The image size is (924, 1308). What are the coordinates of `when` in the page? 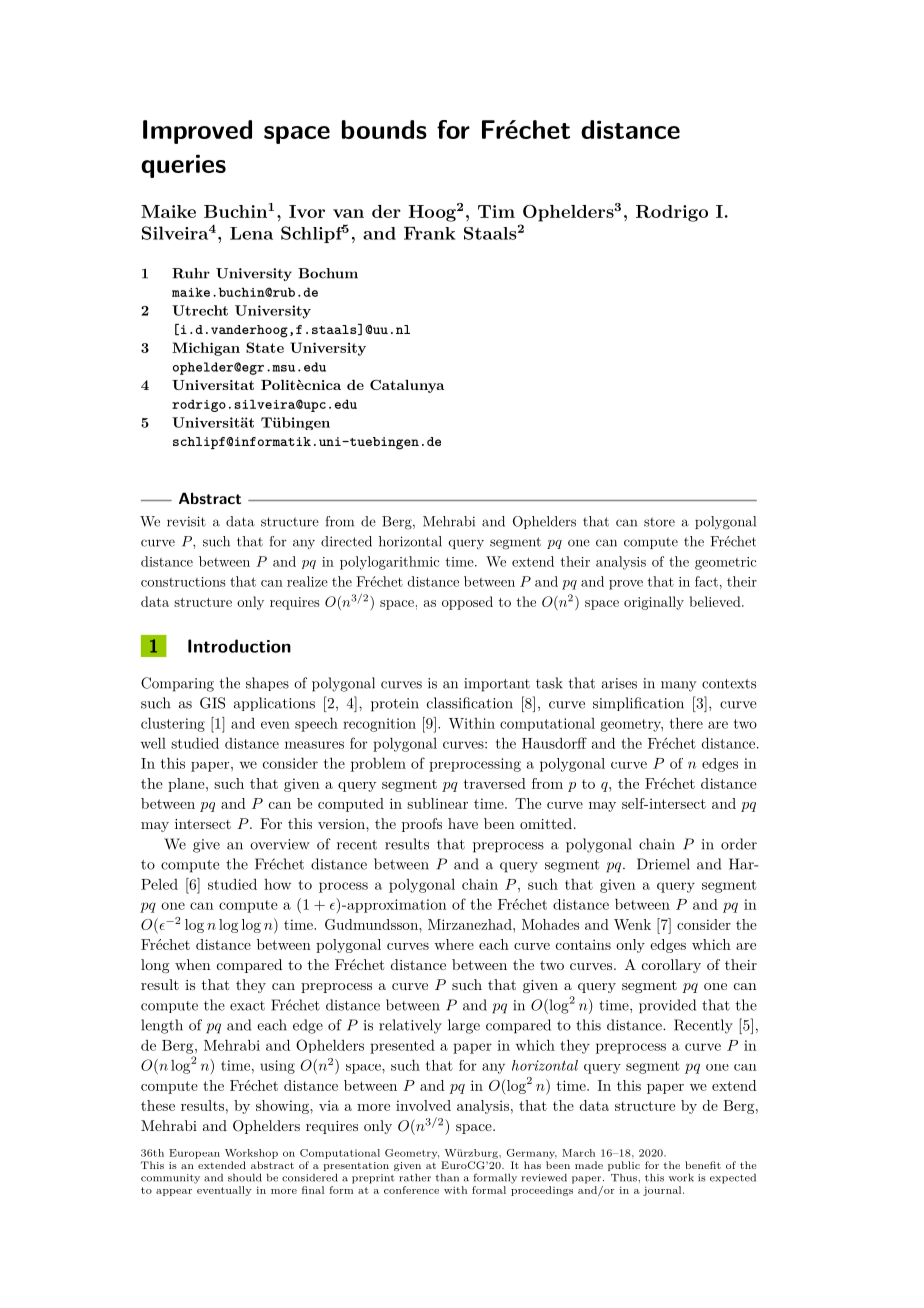 It's located at (193, 964).
